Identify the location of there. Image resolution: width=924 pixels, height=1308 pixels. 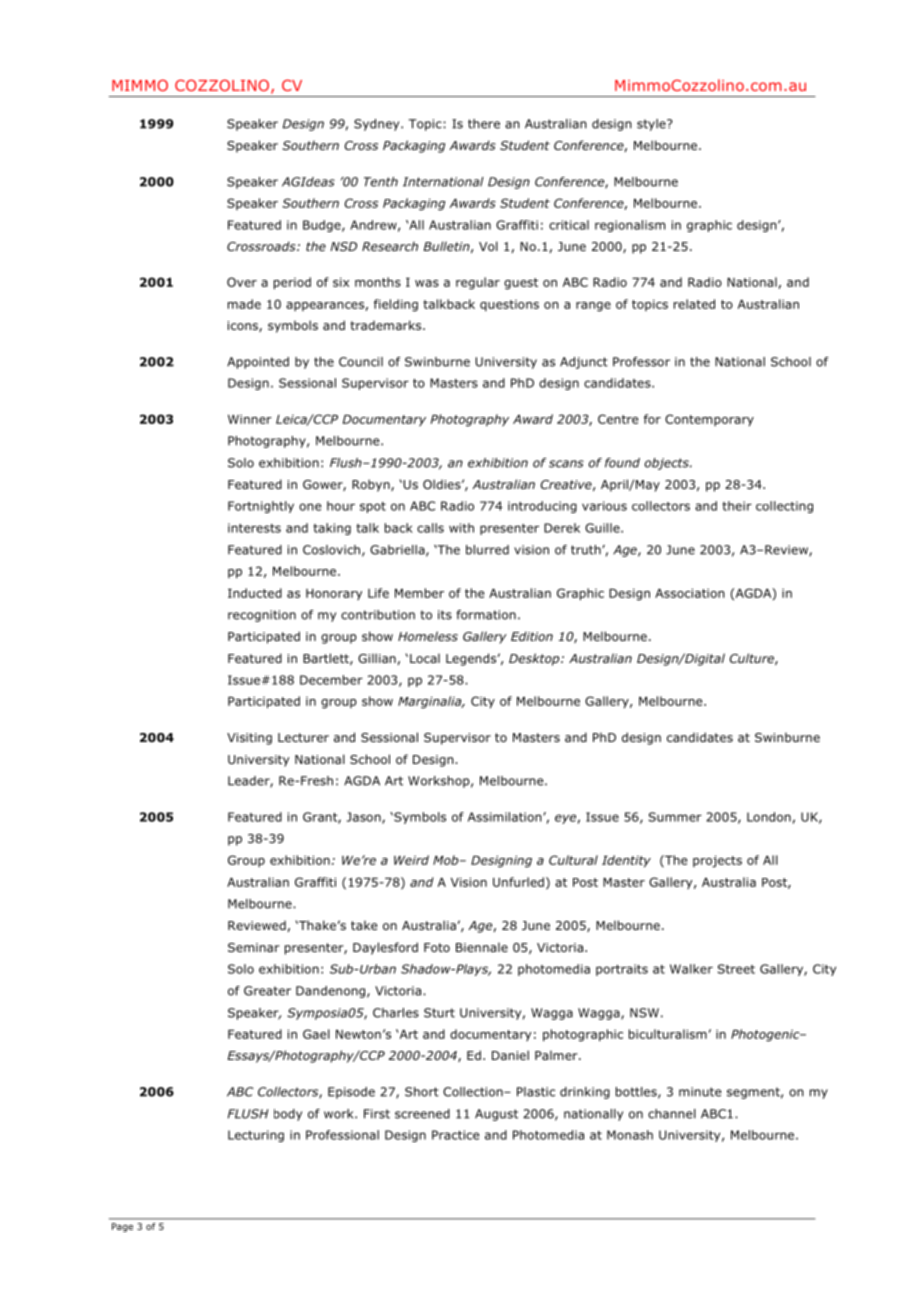
(484, 124).
